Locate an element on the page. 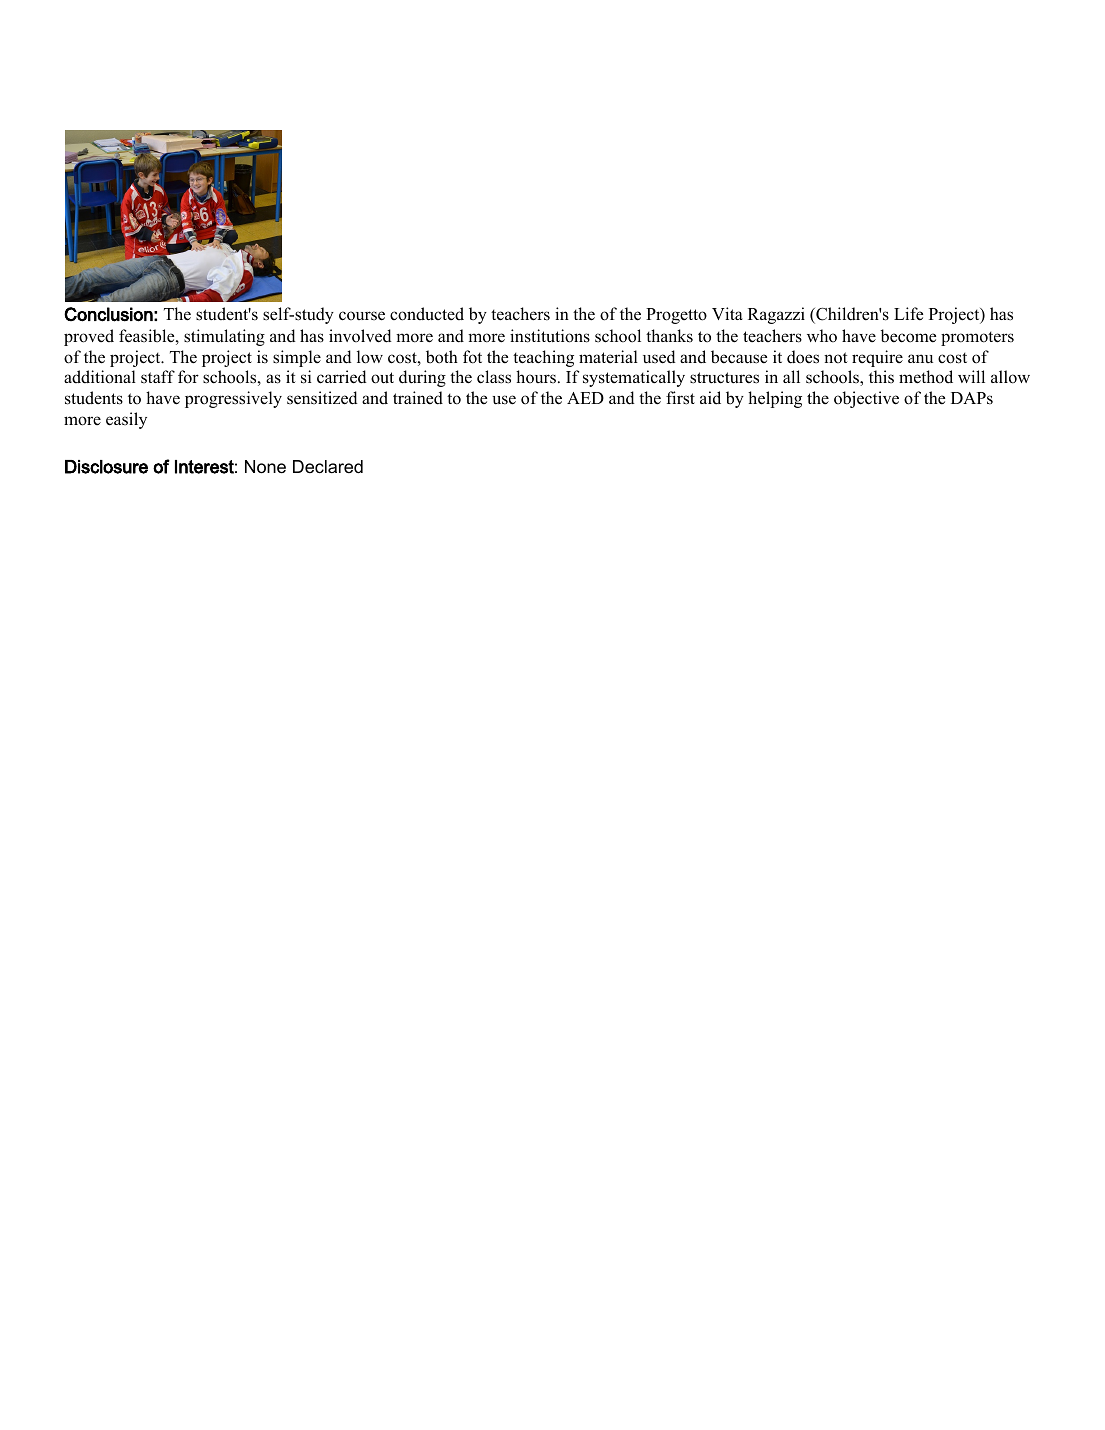  course is located at coordinates (362, 316).
